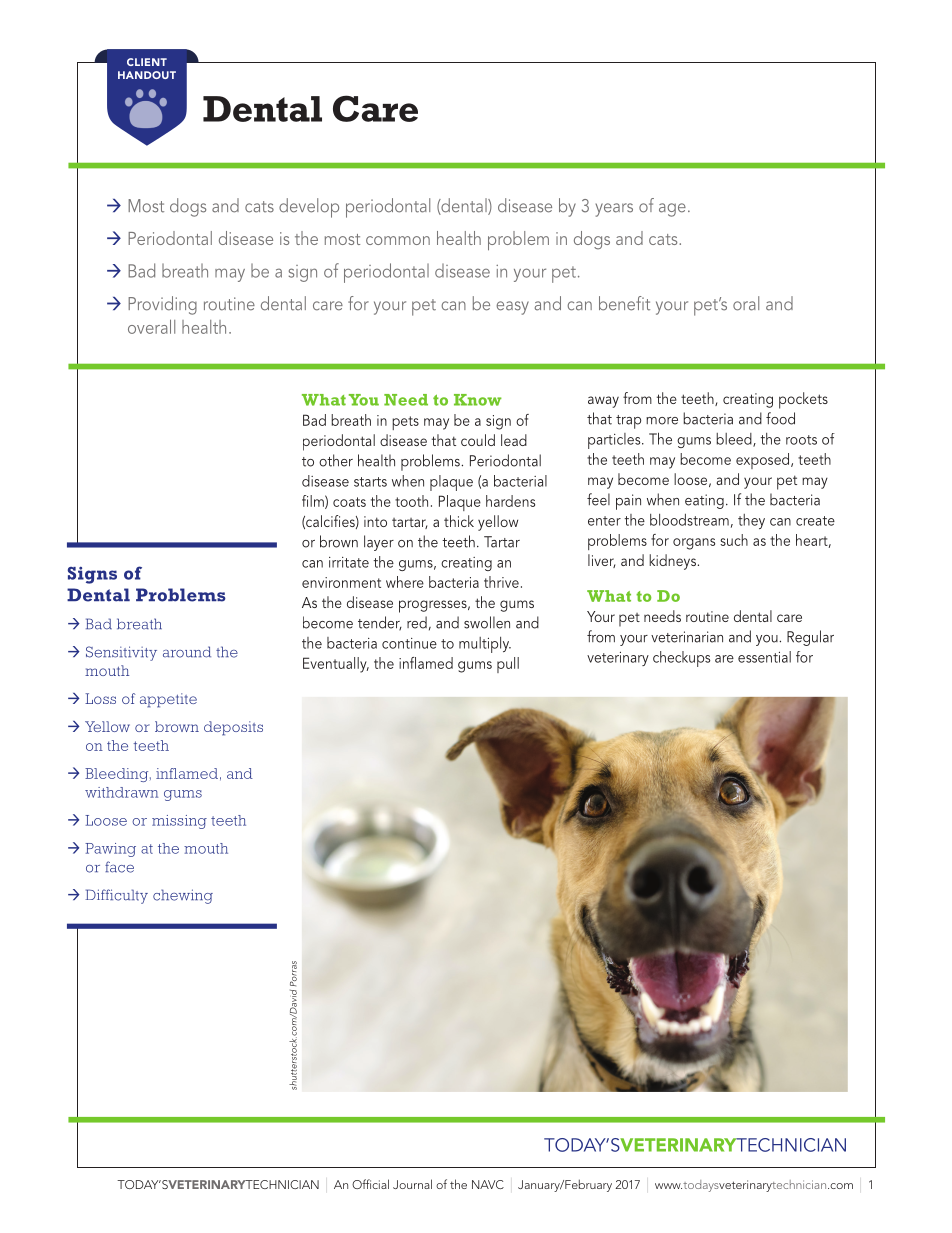 Image resolution: width=952 pixels, height=1233 pixels. Describe the element at coordinates (370, 1184) in the screenshot. I see `Official` at that location.
